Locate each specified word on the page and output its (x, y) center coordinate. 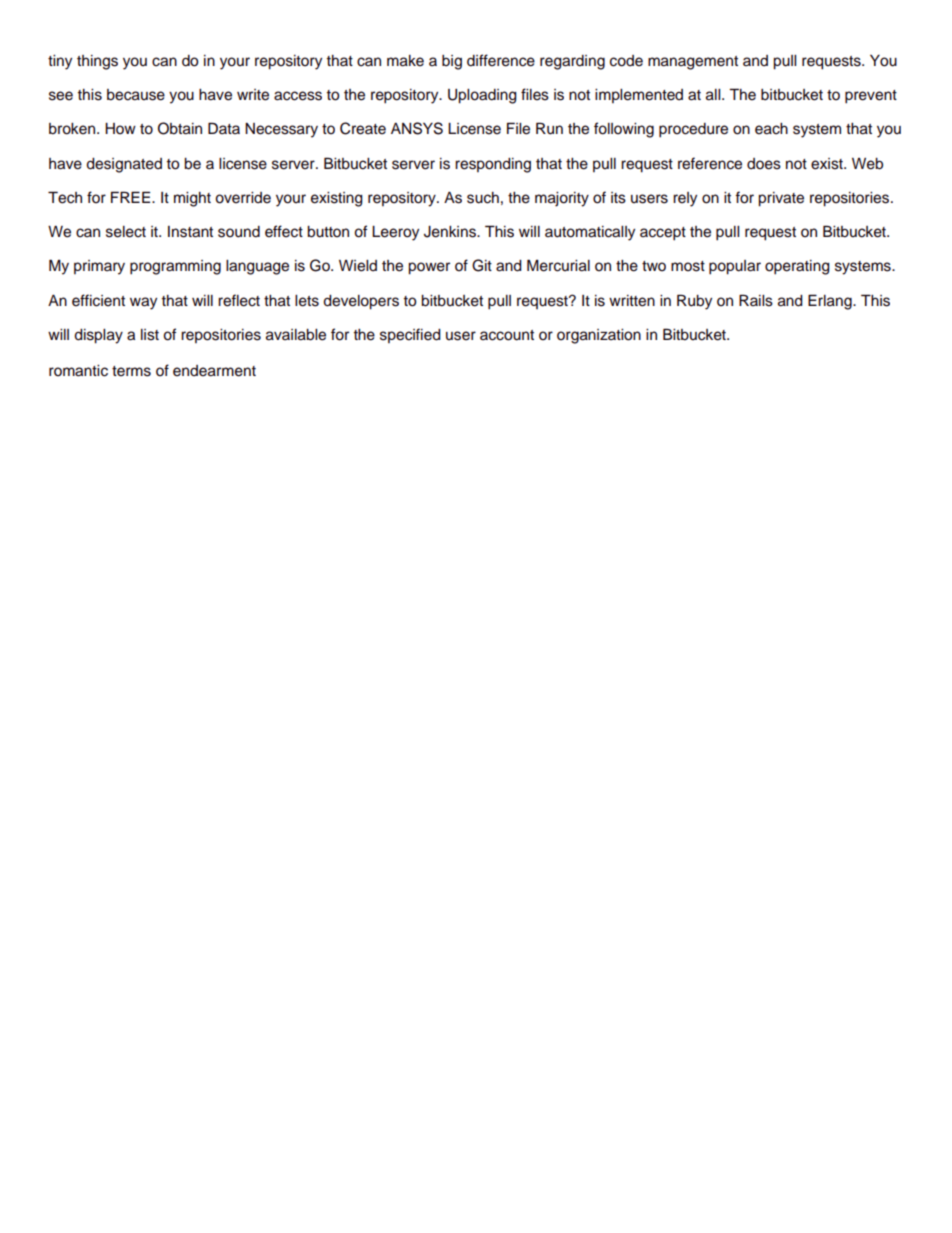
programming (175, 267)
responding (493, 165)
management (693, 63)
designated (124, 165)
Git (482, 265)
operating (797, 267)
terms (131, 371)
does (764, 164)
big (452, 62)
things (97, 62)
